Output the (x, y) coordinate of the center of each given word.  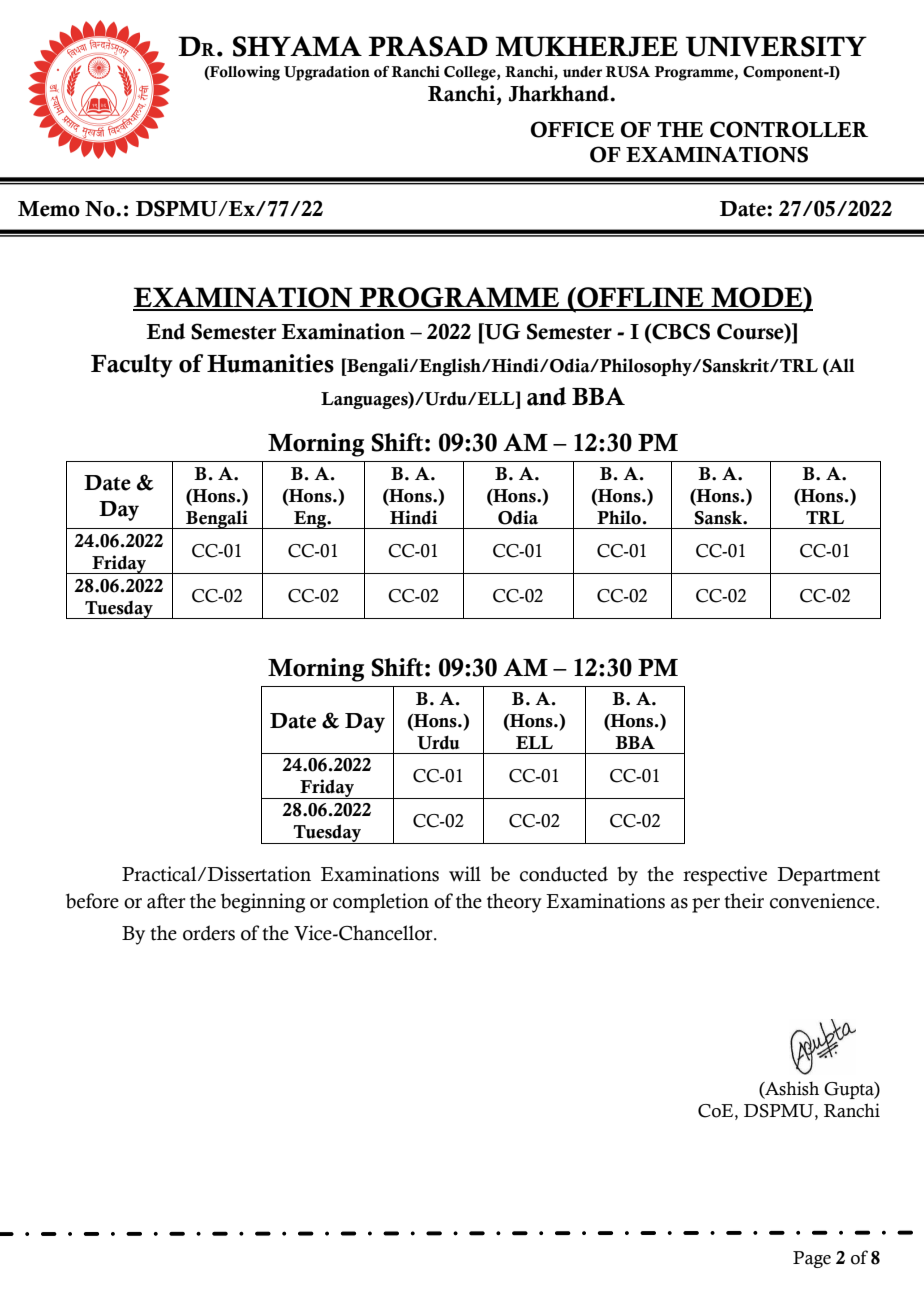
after (166, 901)
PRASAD (428, 46)
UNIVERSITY (776, 46)
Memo (49, 209)
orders (209, 933)
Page (812, 1259)
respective (725, 876)
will (465, 874)
